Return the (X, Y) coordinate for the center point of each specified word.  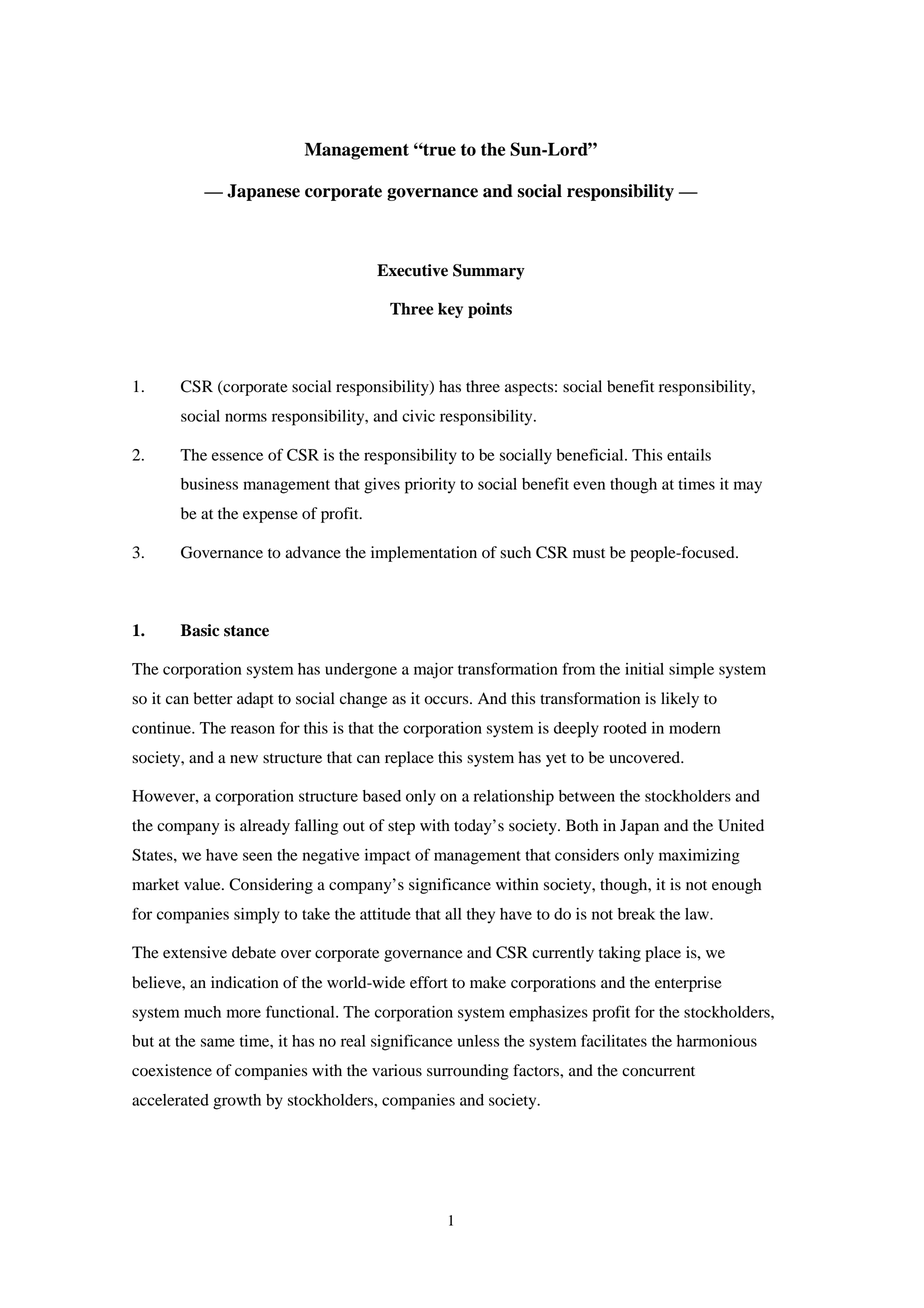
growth (237, 1102)
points (490, 310)
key (450, 310)
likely (680, 700)
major (434, 671)
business (209, 484)
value (203, 884)
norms (246, 417)
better (213, 698)
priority (430, 486)
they (481, 915)
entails (689, 455)
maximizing (699, 857)
